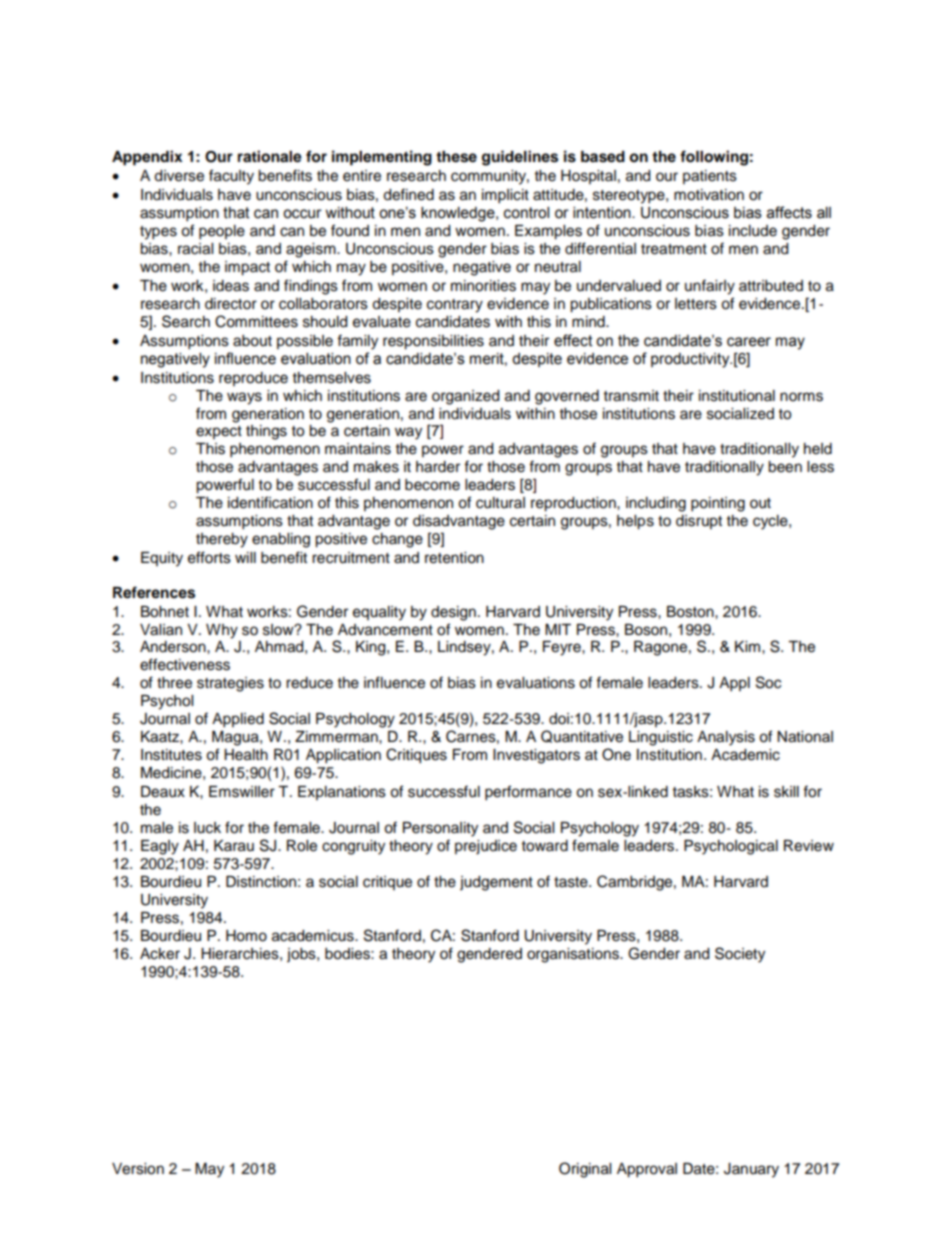 This document has height=1233, width=952. What do you see at coordinates (785, 467) in the document?
I see `been` at bounding box center [785, 467].
